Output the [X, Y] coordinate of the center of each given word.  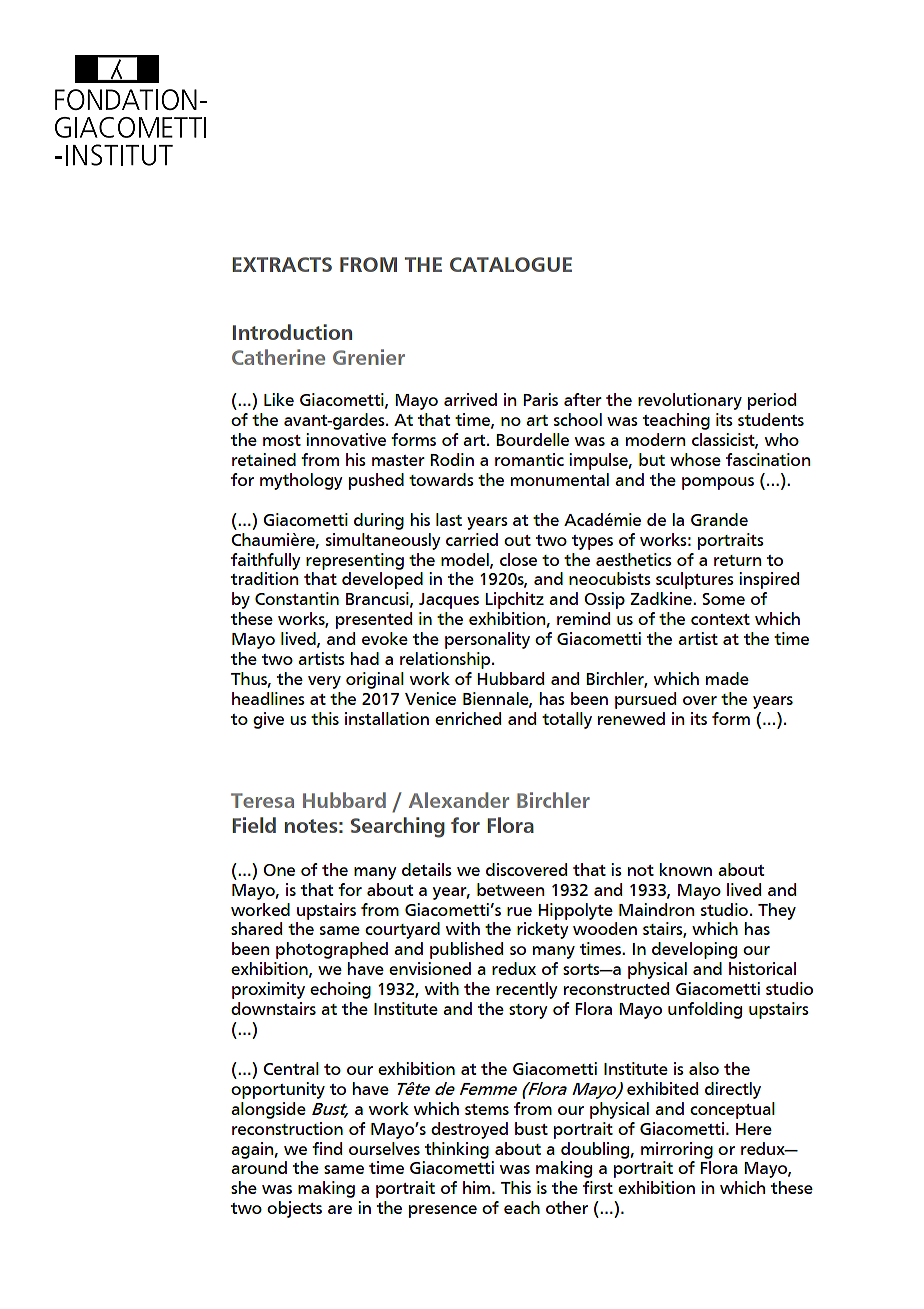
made [727, 678]
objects [294, 1209]
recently [526, 990]
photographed [332, 950]
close [518, 559]
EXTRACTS [282, 264]
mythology [301, 481]
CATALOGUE [511, 264]
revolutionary [690, 401]
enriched [468, 718]
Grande [719, 519]
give [268, 720]
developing [694, 950]
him [478, 1187]
